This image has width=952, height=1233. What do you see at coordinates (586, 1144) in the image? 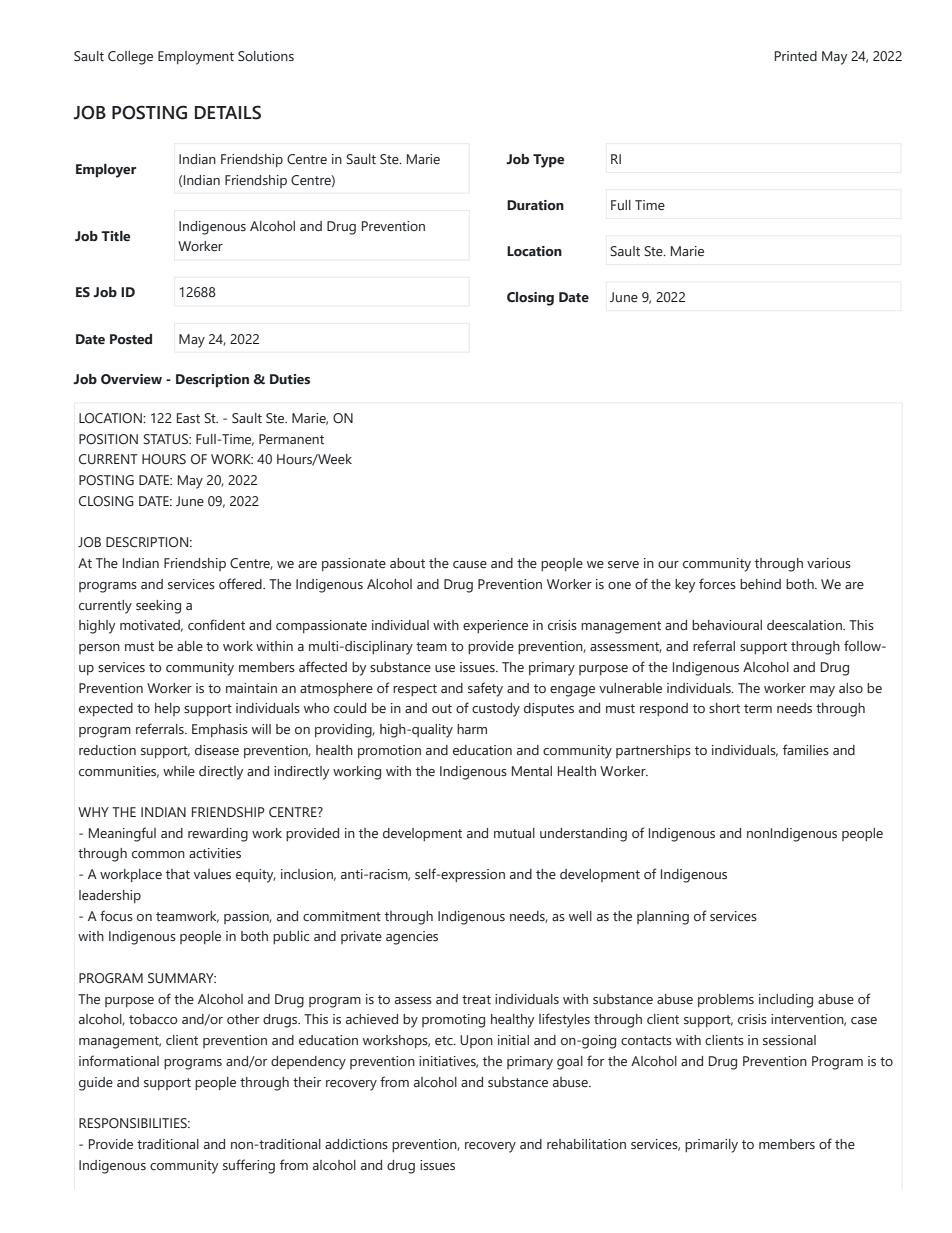
I see `rehabilitation` at bounding box center [586, 1144].
